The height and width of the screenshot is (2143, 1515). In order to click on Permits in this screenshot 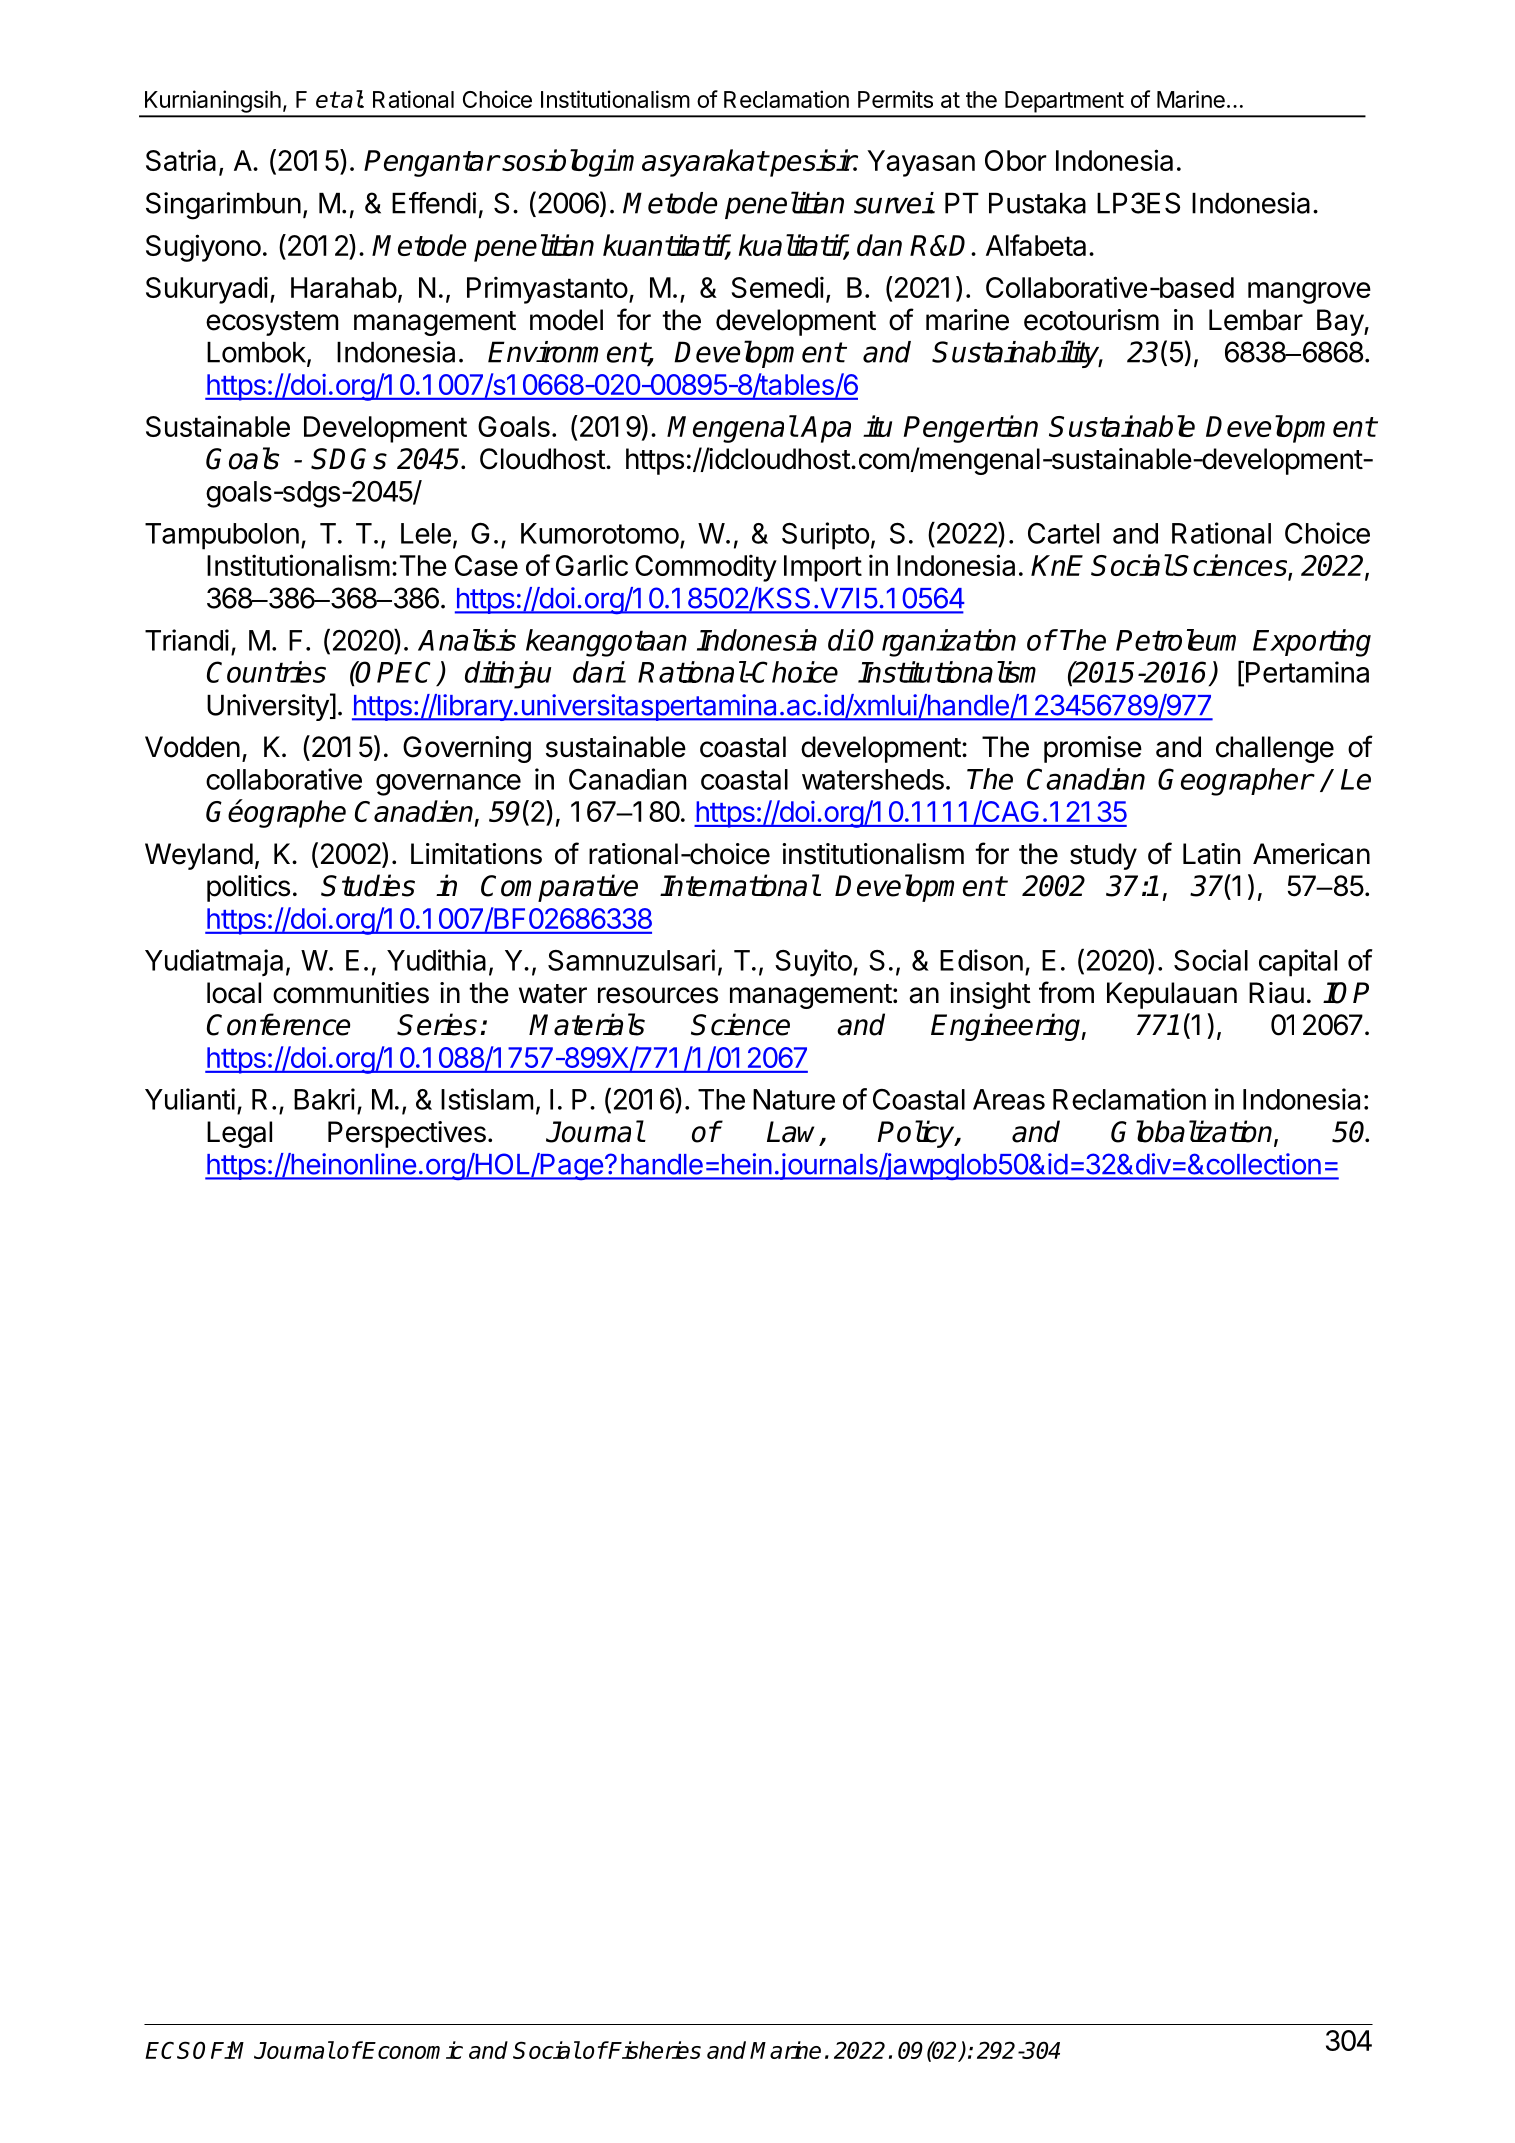, I will do `click(895, 99)`.
